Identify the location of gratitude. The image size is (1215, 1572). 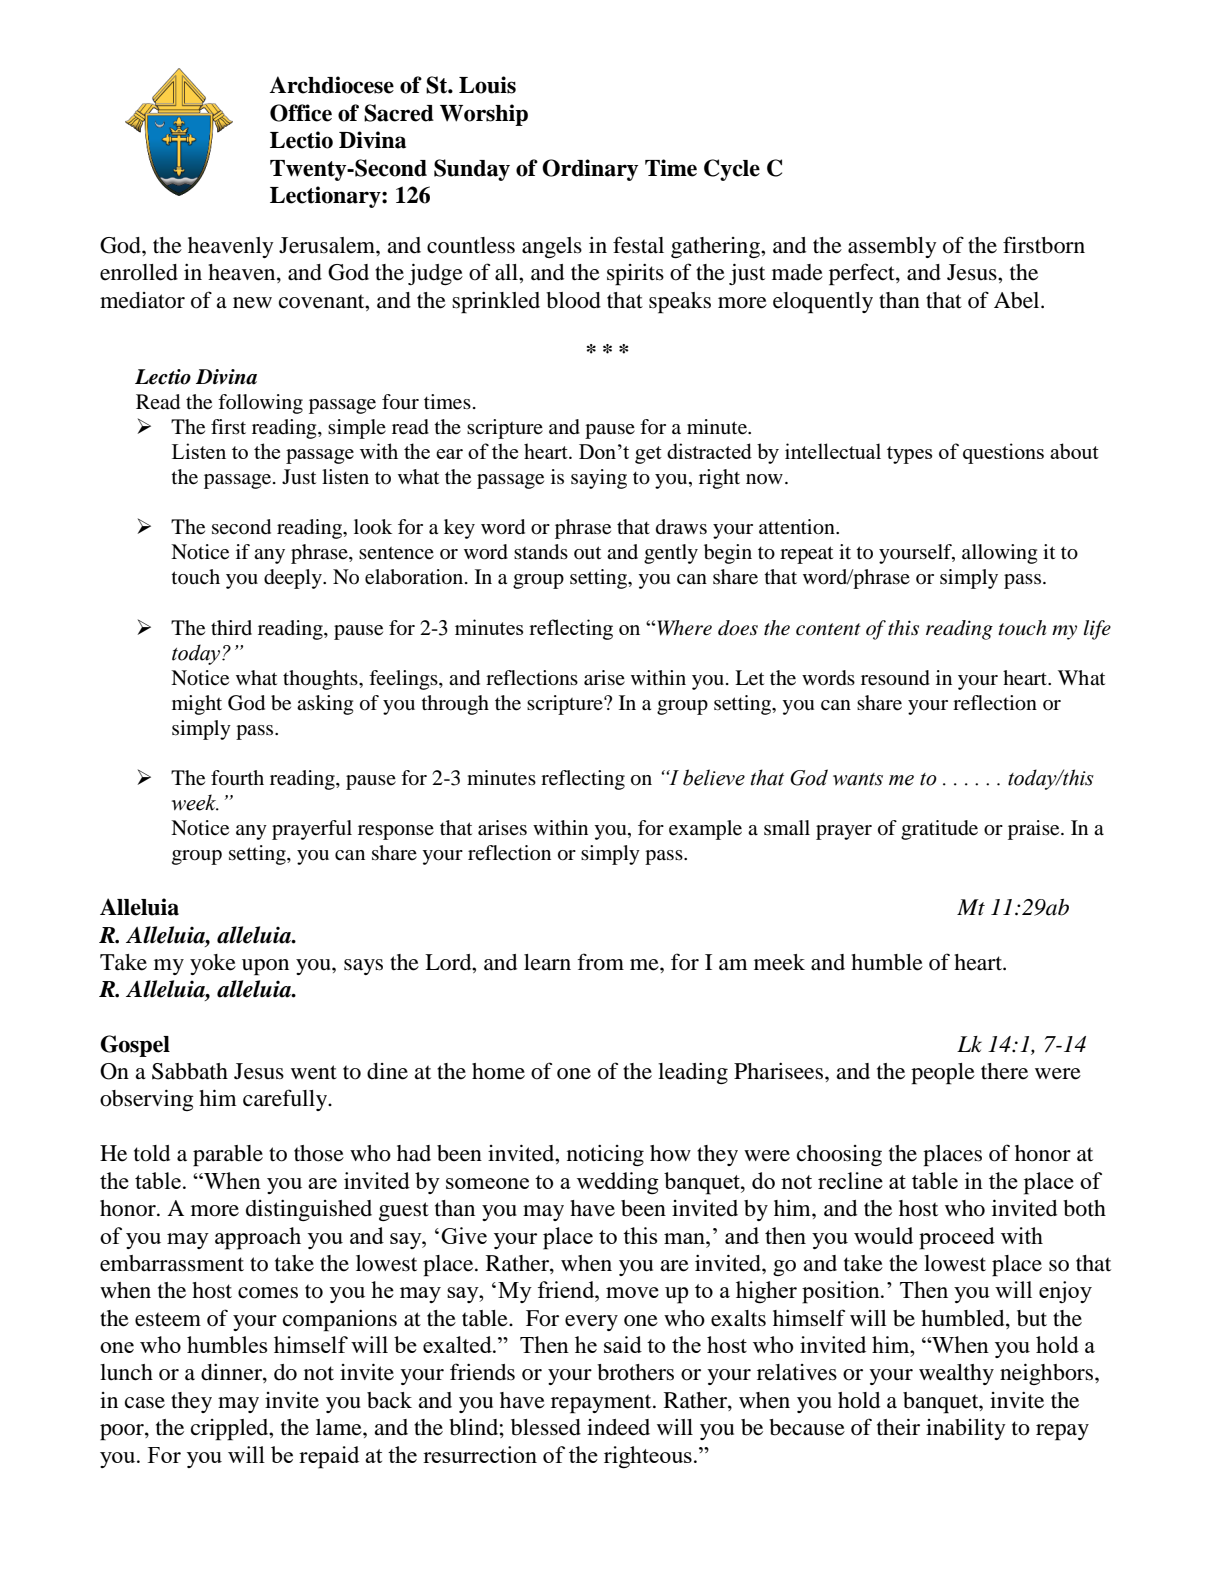
(939, 830).
